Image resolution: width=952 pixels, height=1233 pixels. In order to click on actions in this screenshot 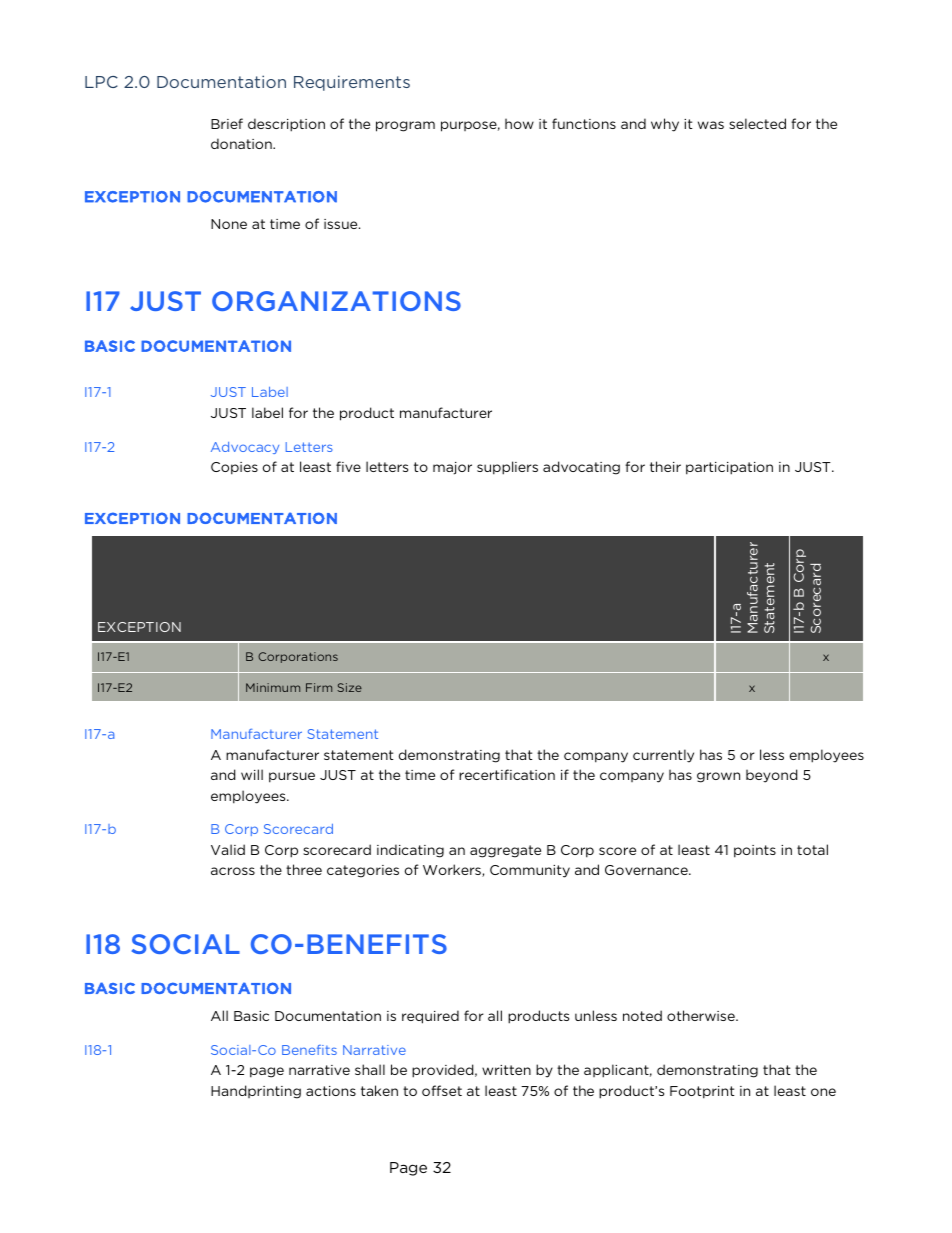, I will do `click(331, 1091)`.
